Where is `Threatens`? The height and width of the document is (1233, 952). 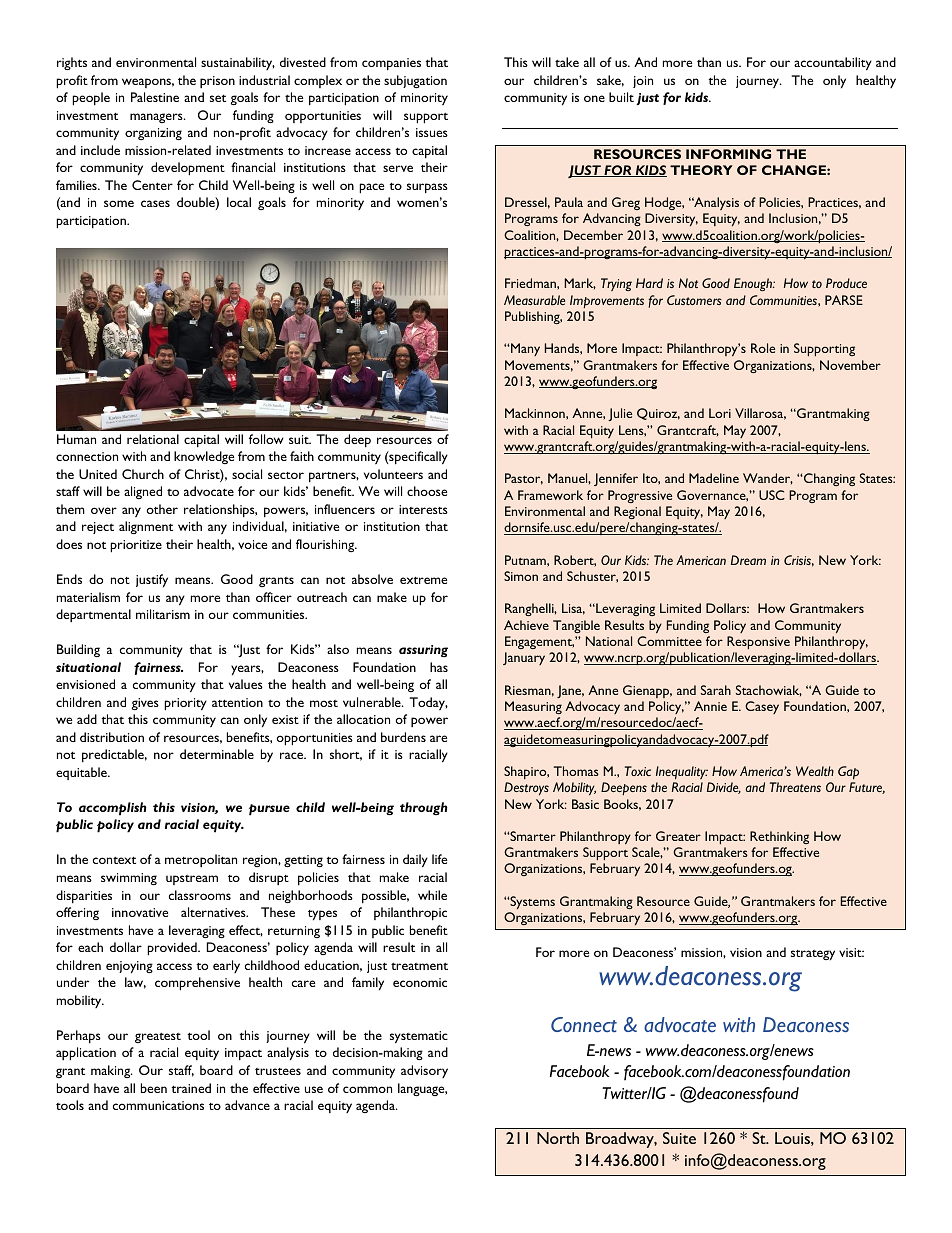
Threatens is located at coordinates (795, 787).
